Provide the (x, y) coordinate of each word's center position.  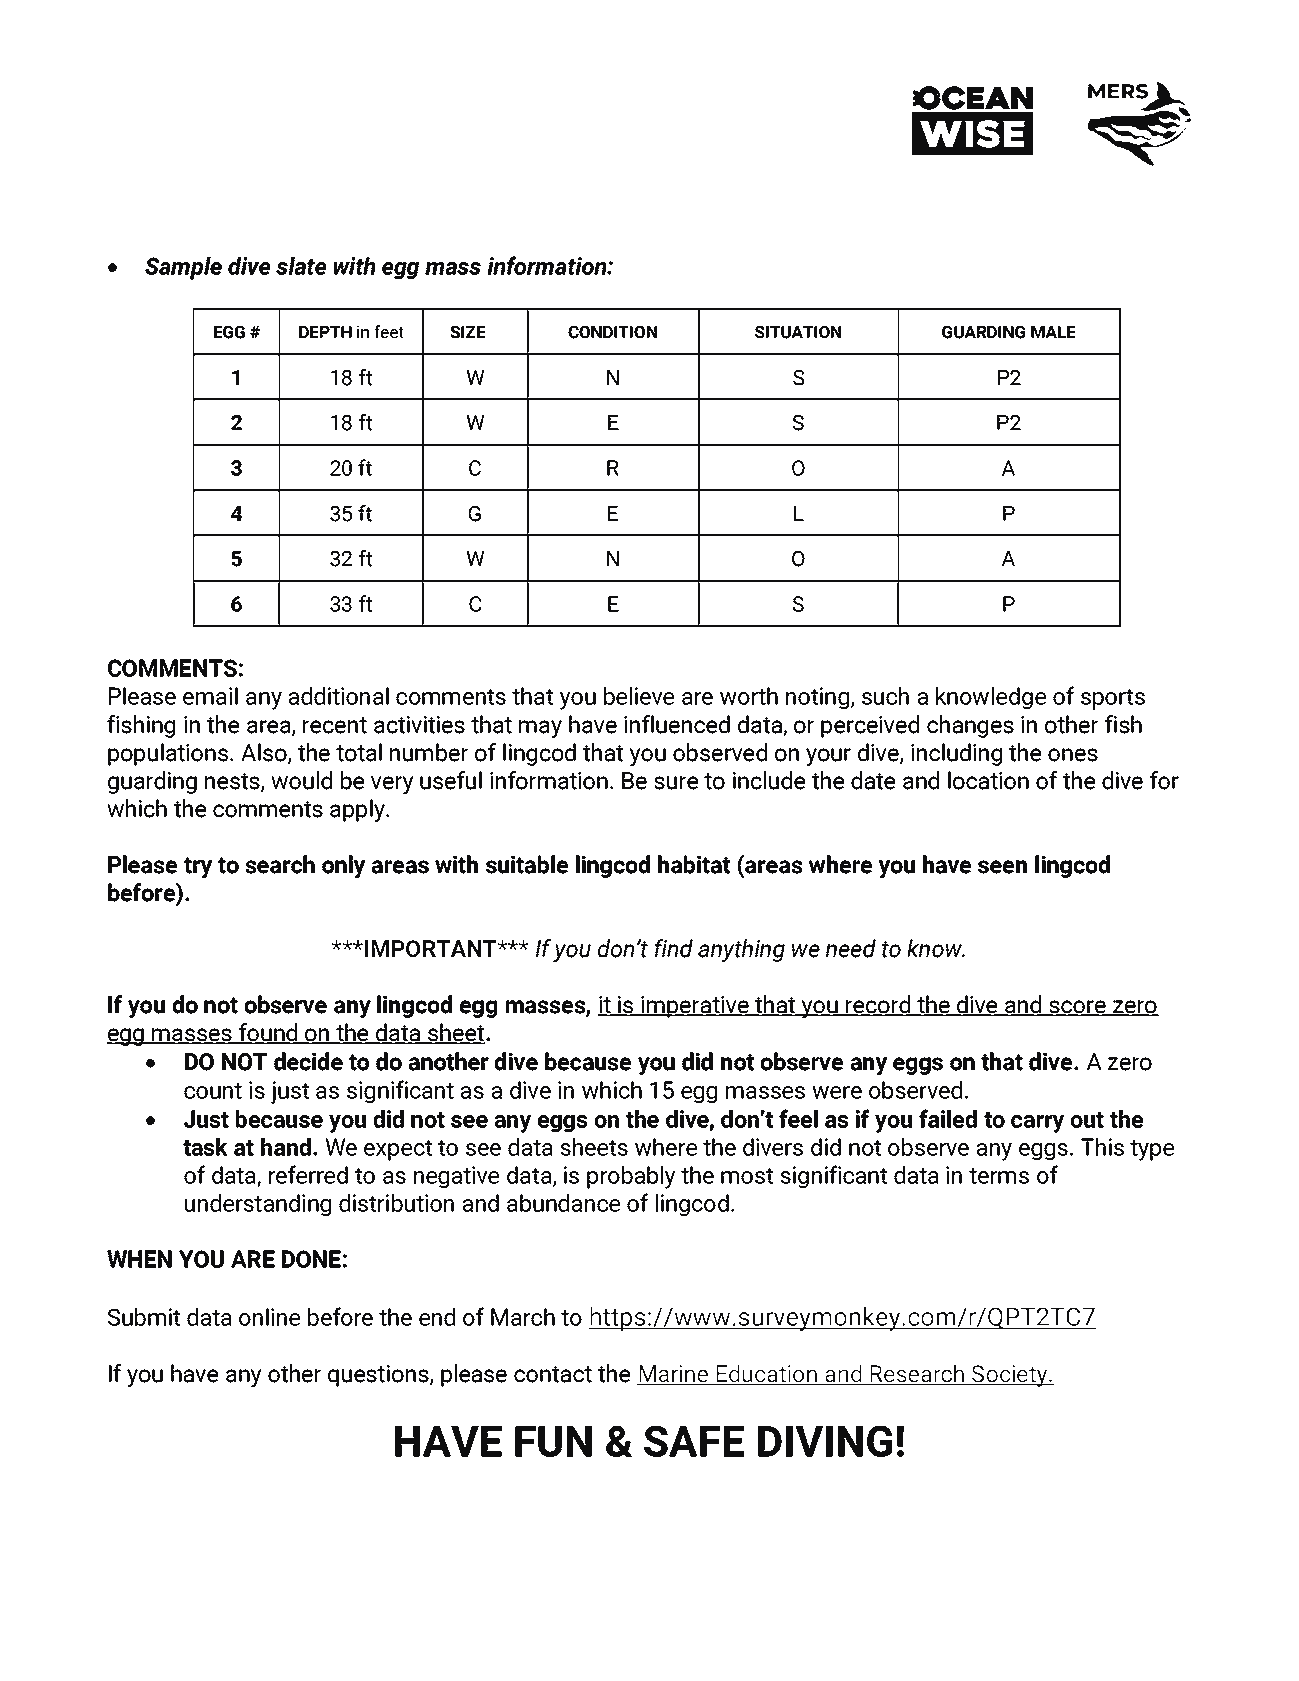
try (198, 867)
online (269, 1317)
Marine (674, 1375)
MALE (1053, 332)
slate (301, 266)
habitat (694, 864)
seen (1002, 867)
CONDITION (612, 332)
